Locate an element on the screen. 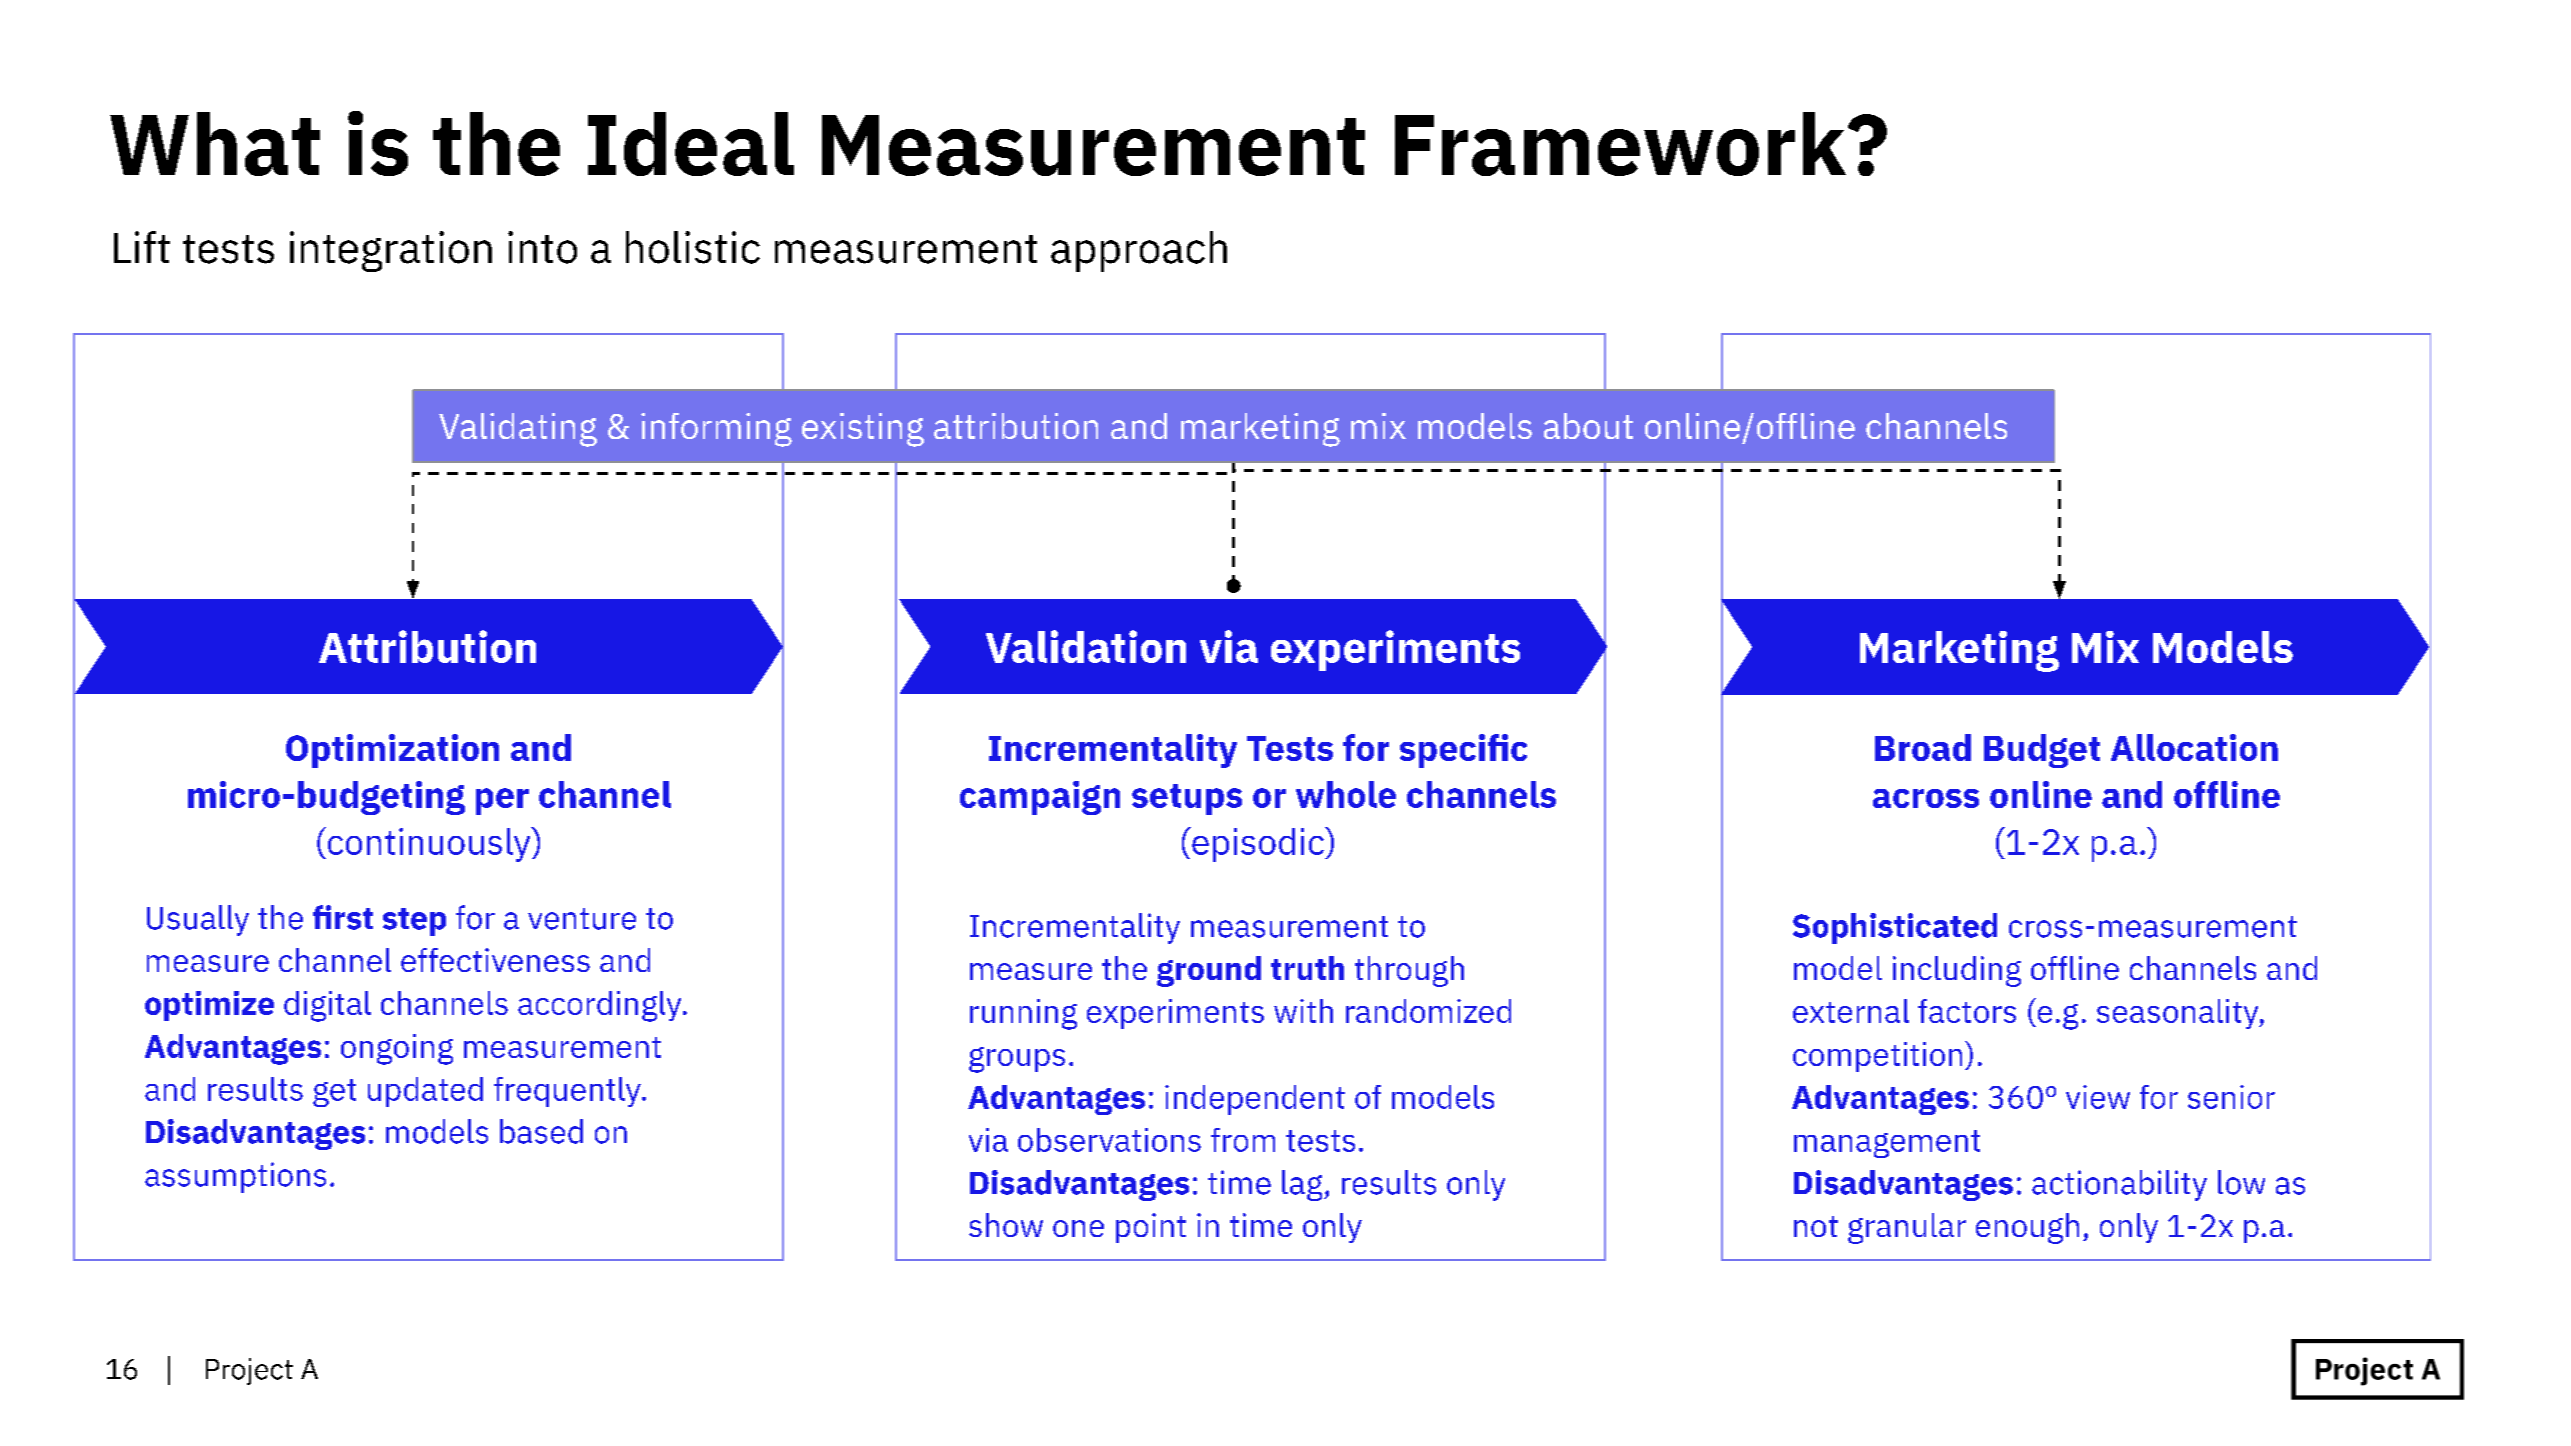  Validation is located at coordinates (1086, 646).
